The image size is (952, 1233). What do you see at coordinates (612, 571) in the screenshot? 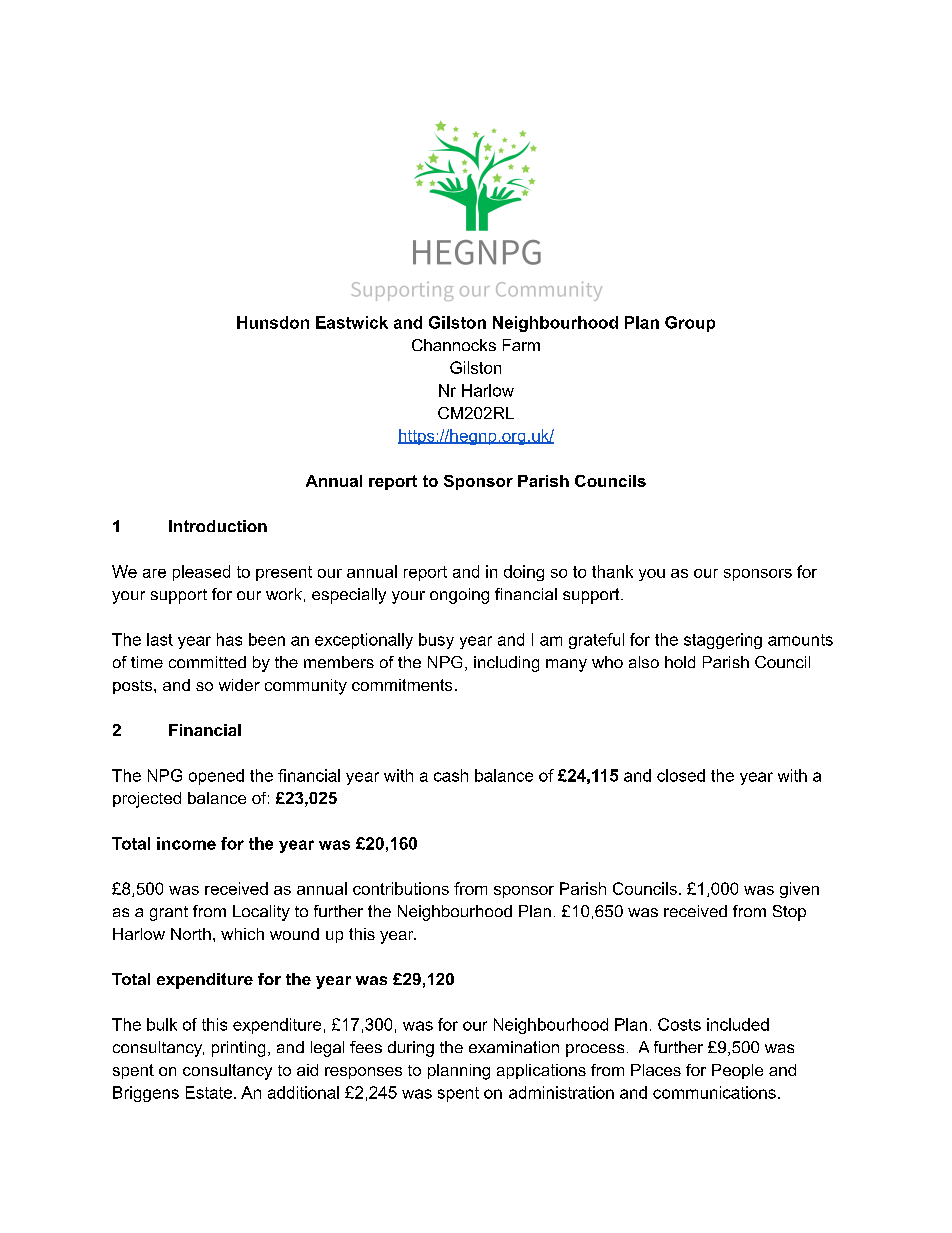
I see `thank` at bounding box center [612, 571].
